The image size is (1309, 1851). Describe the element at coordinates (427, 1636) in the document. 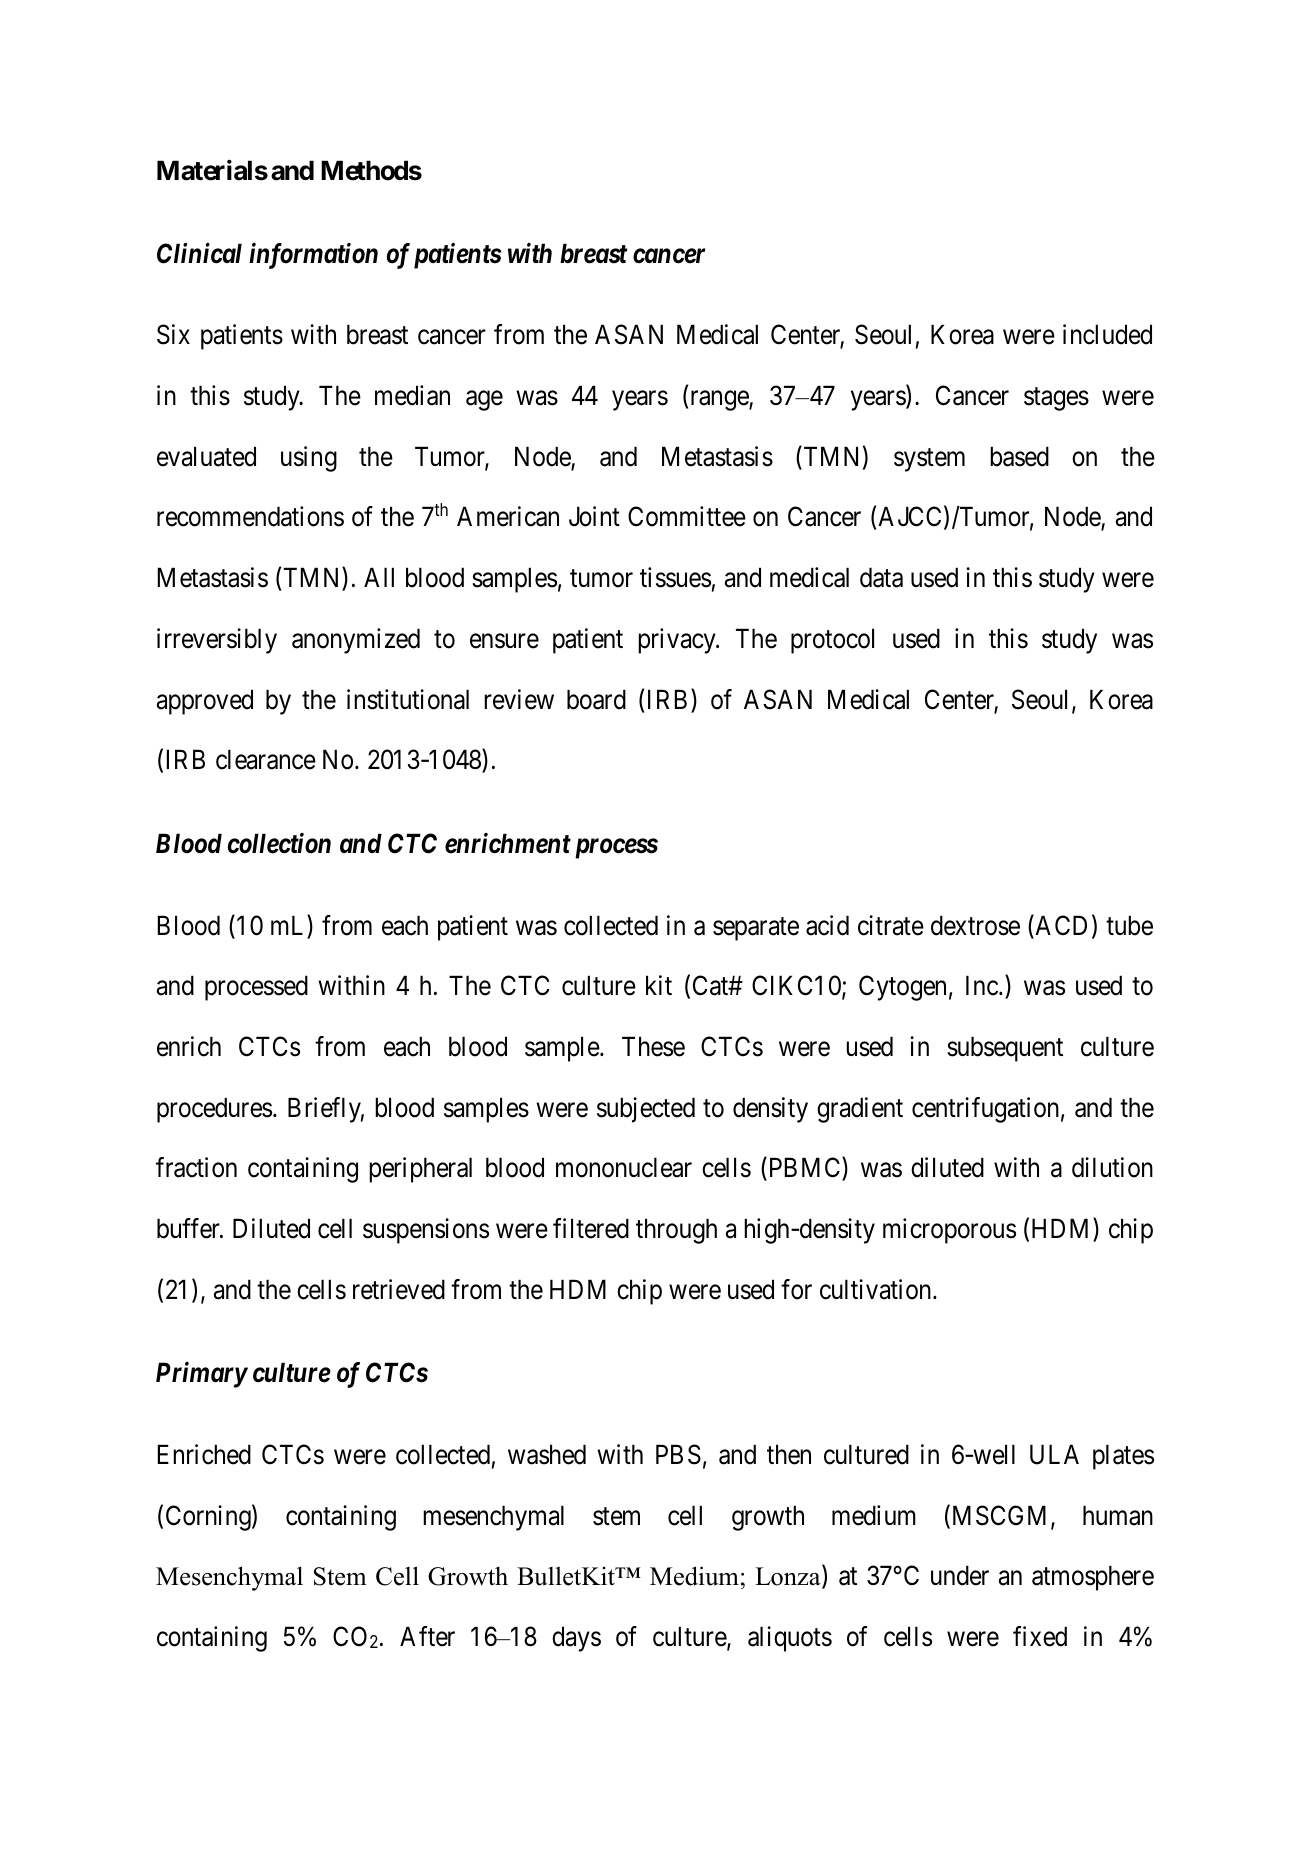

I see `After` at that location.
